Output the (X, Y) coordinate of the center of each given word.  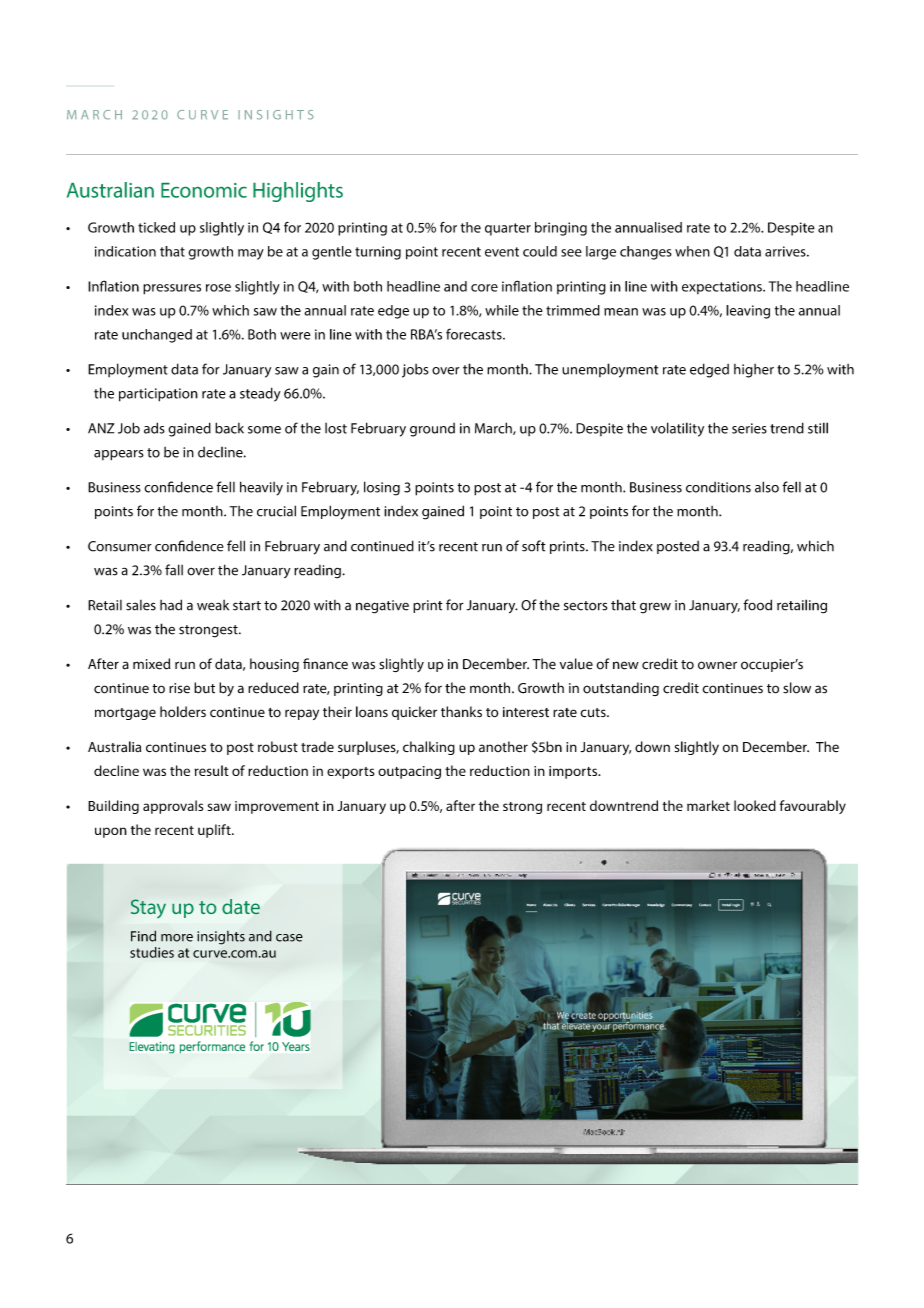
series (749, 428)
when (692, 251)
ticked (156, 227)
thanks (461, 712)
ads (154, 428)
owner (717, 665)
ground (432, 430)
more (177, 938)
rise (179, 688)
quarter (508, 229)
